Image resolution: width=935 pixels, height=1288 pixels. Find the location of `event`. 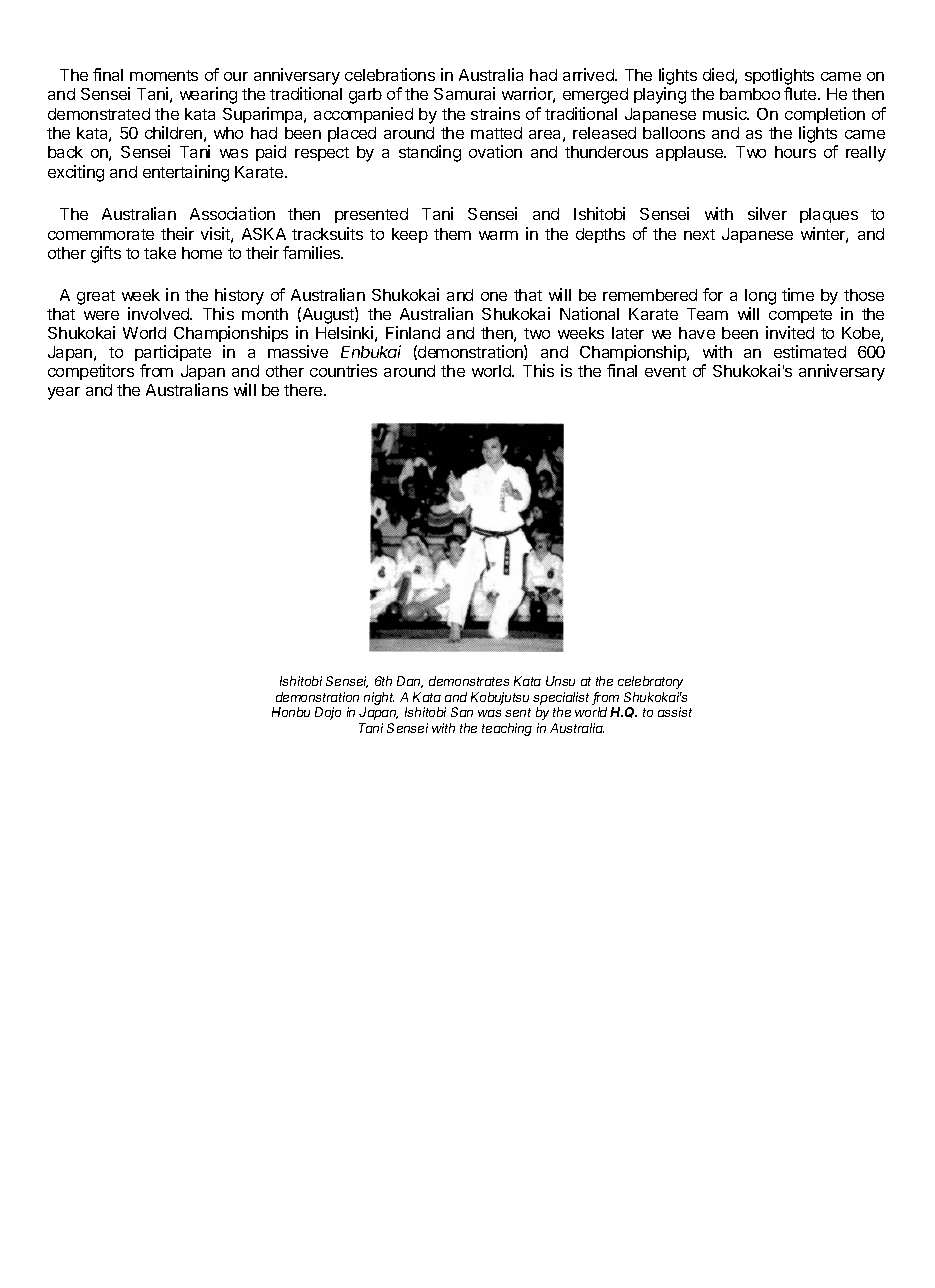

event is located at coordinates (665, 371).
